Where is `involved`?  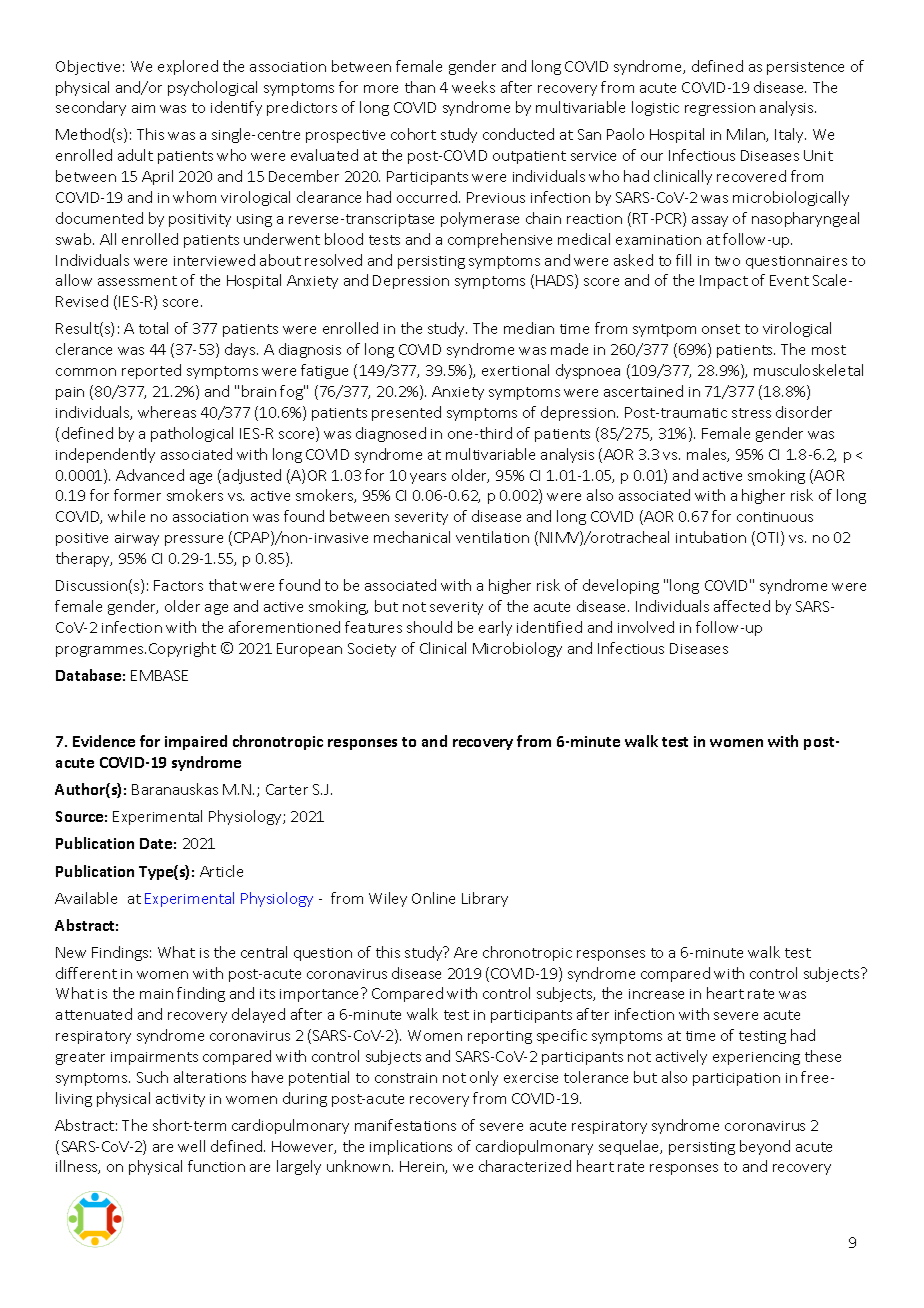 involved is located at coordinates (646, 627).
